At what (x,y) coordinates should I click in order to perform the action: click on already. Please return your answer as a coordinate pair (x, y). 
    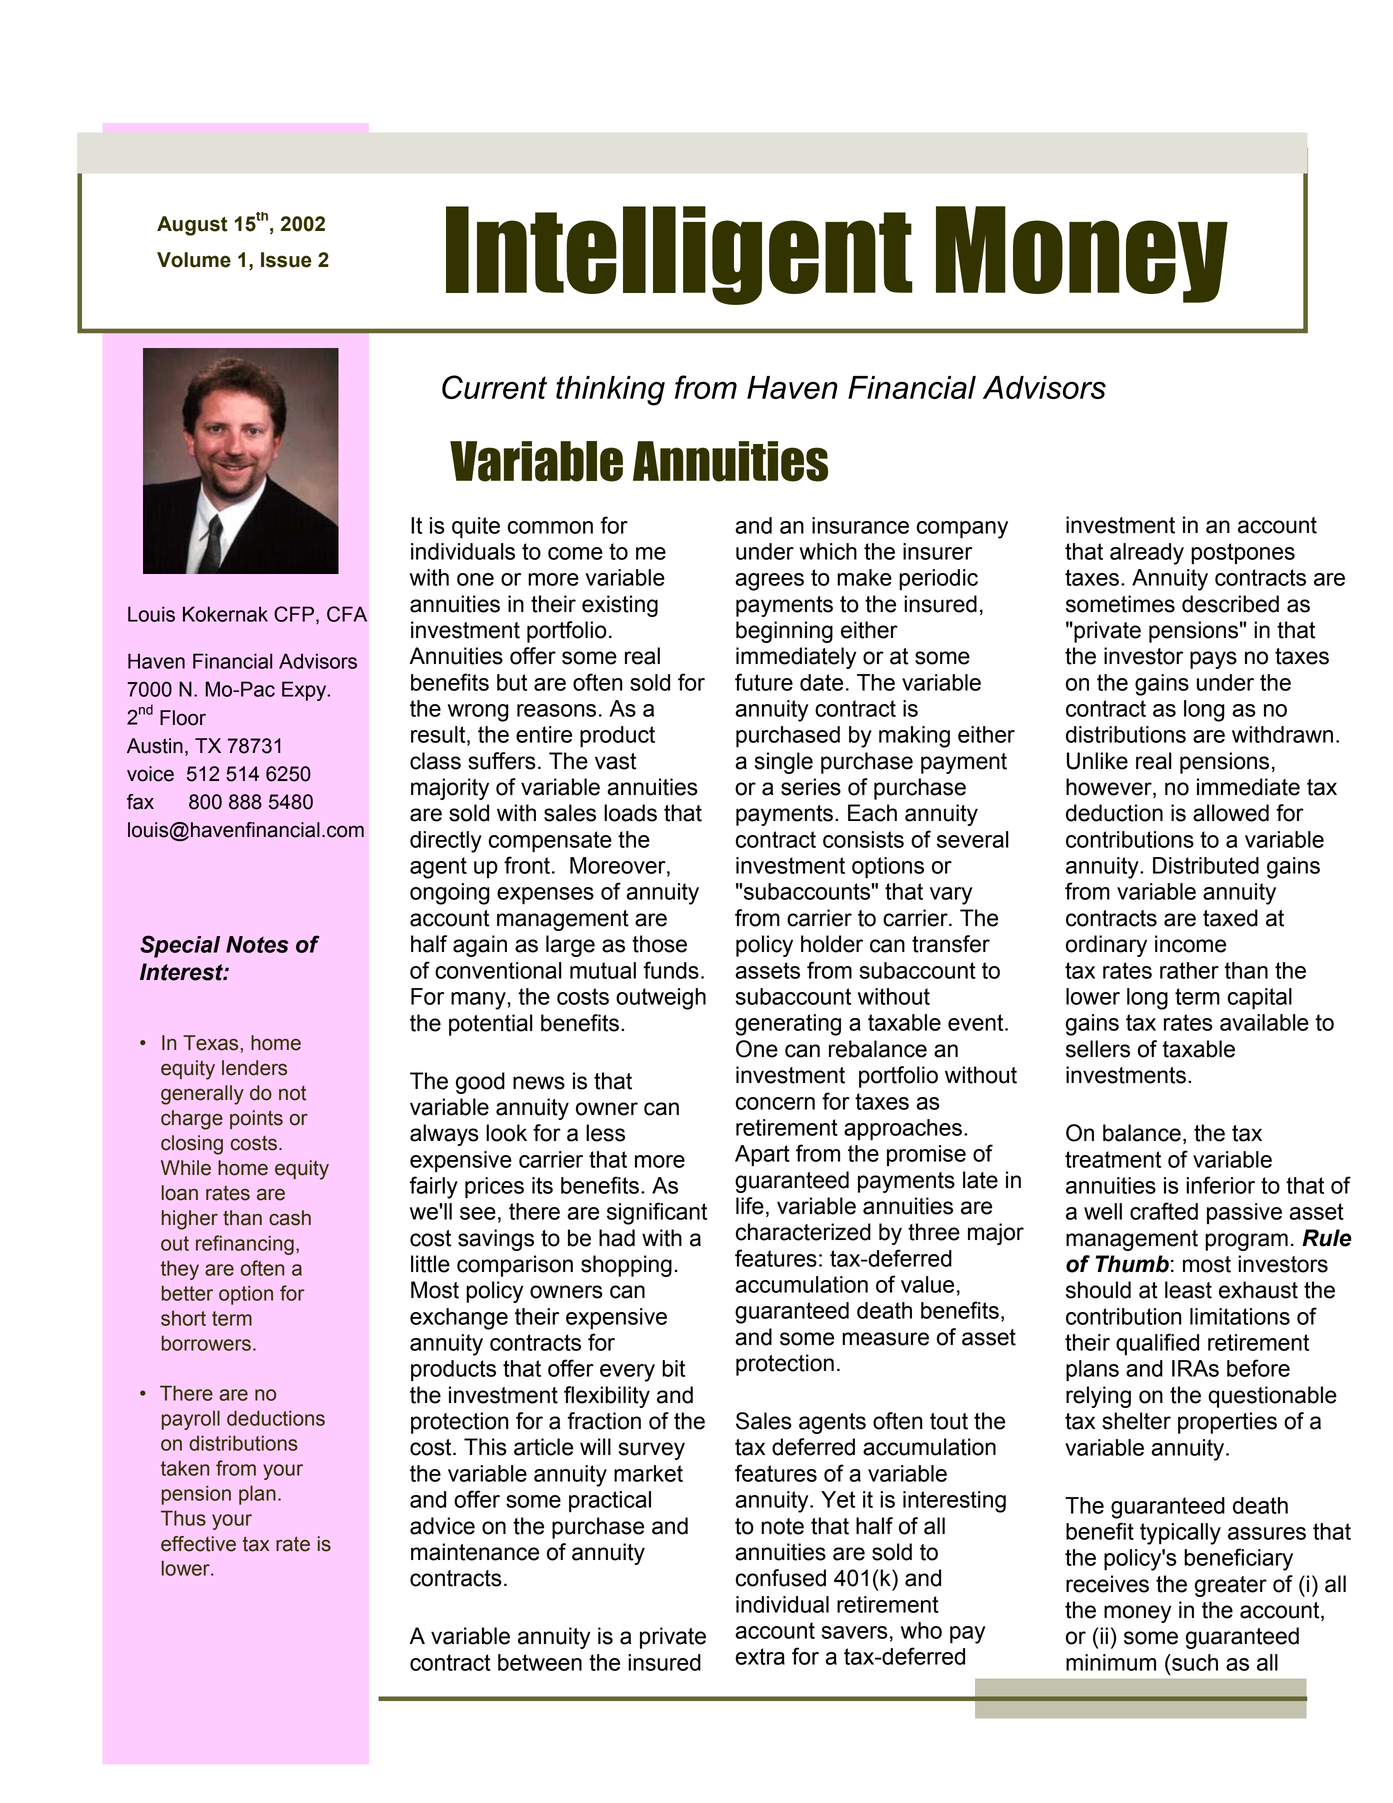
    Looking at the image, I should click on (1147, 554).
